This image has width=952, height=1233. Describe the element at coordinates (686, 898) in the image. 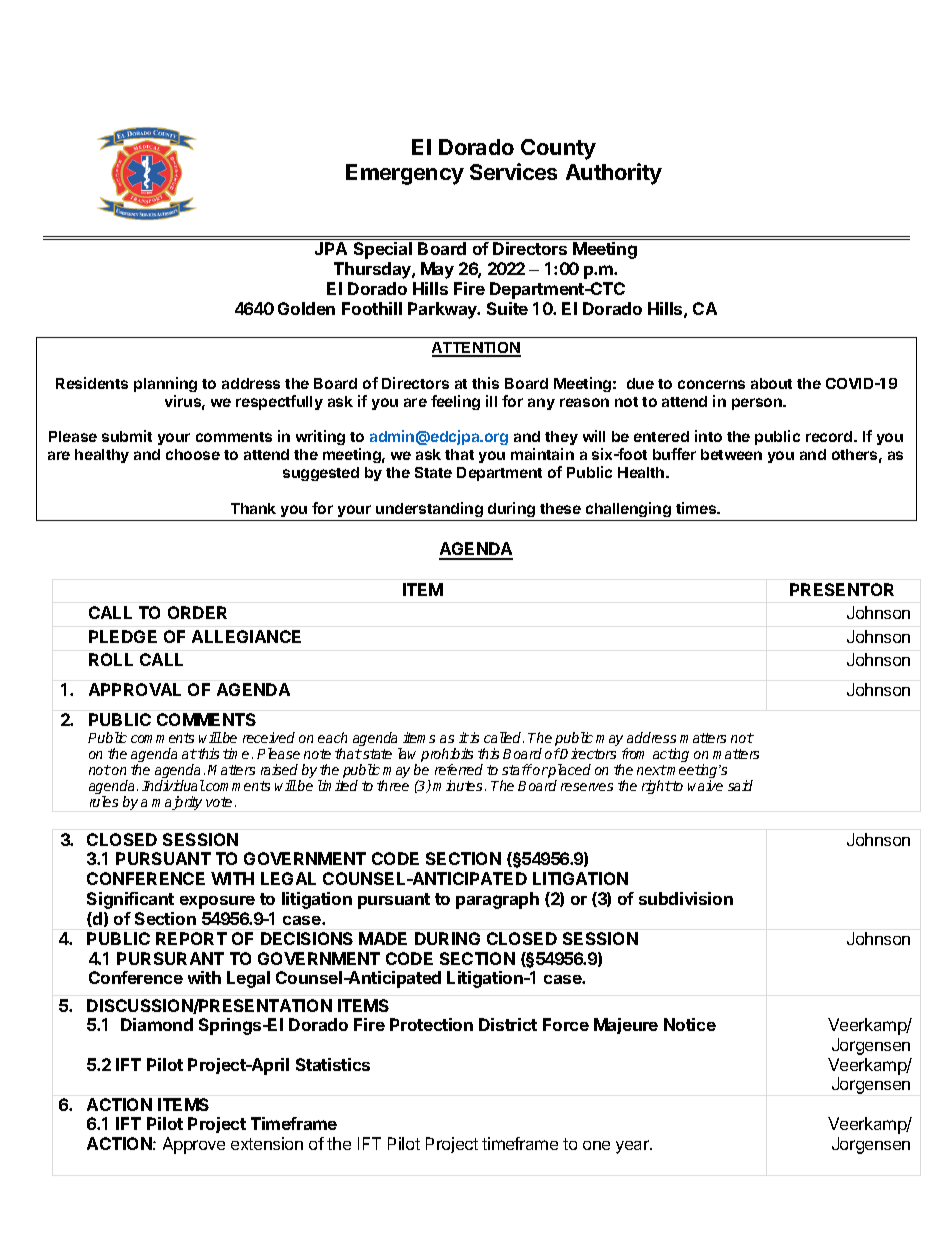

I see `subdivision` at that location.
